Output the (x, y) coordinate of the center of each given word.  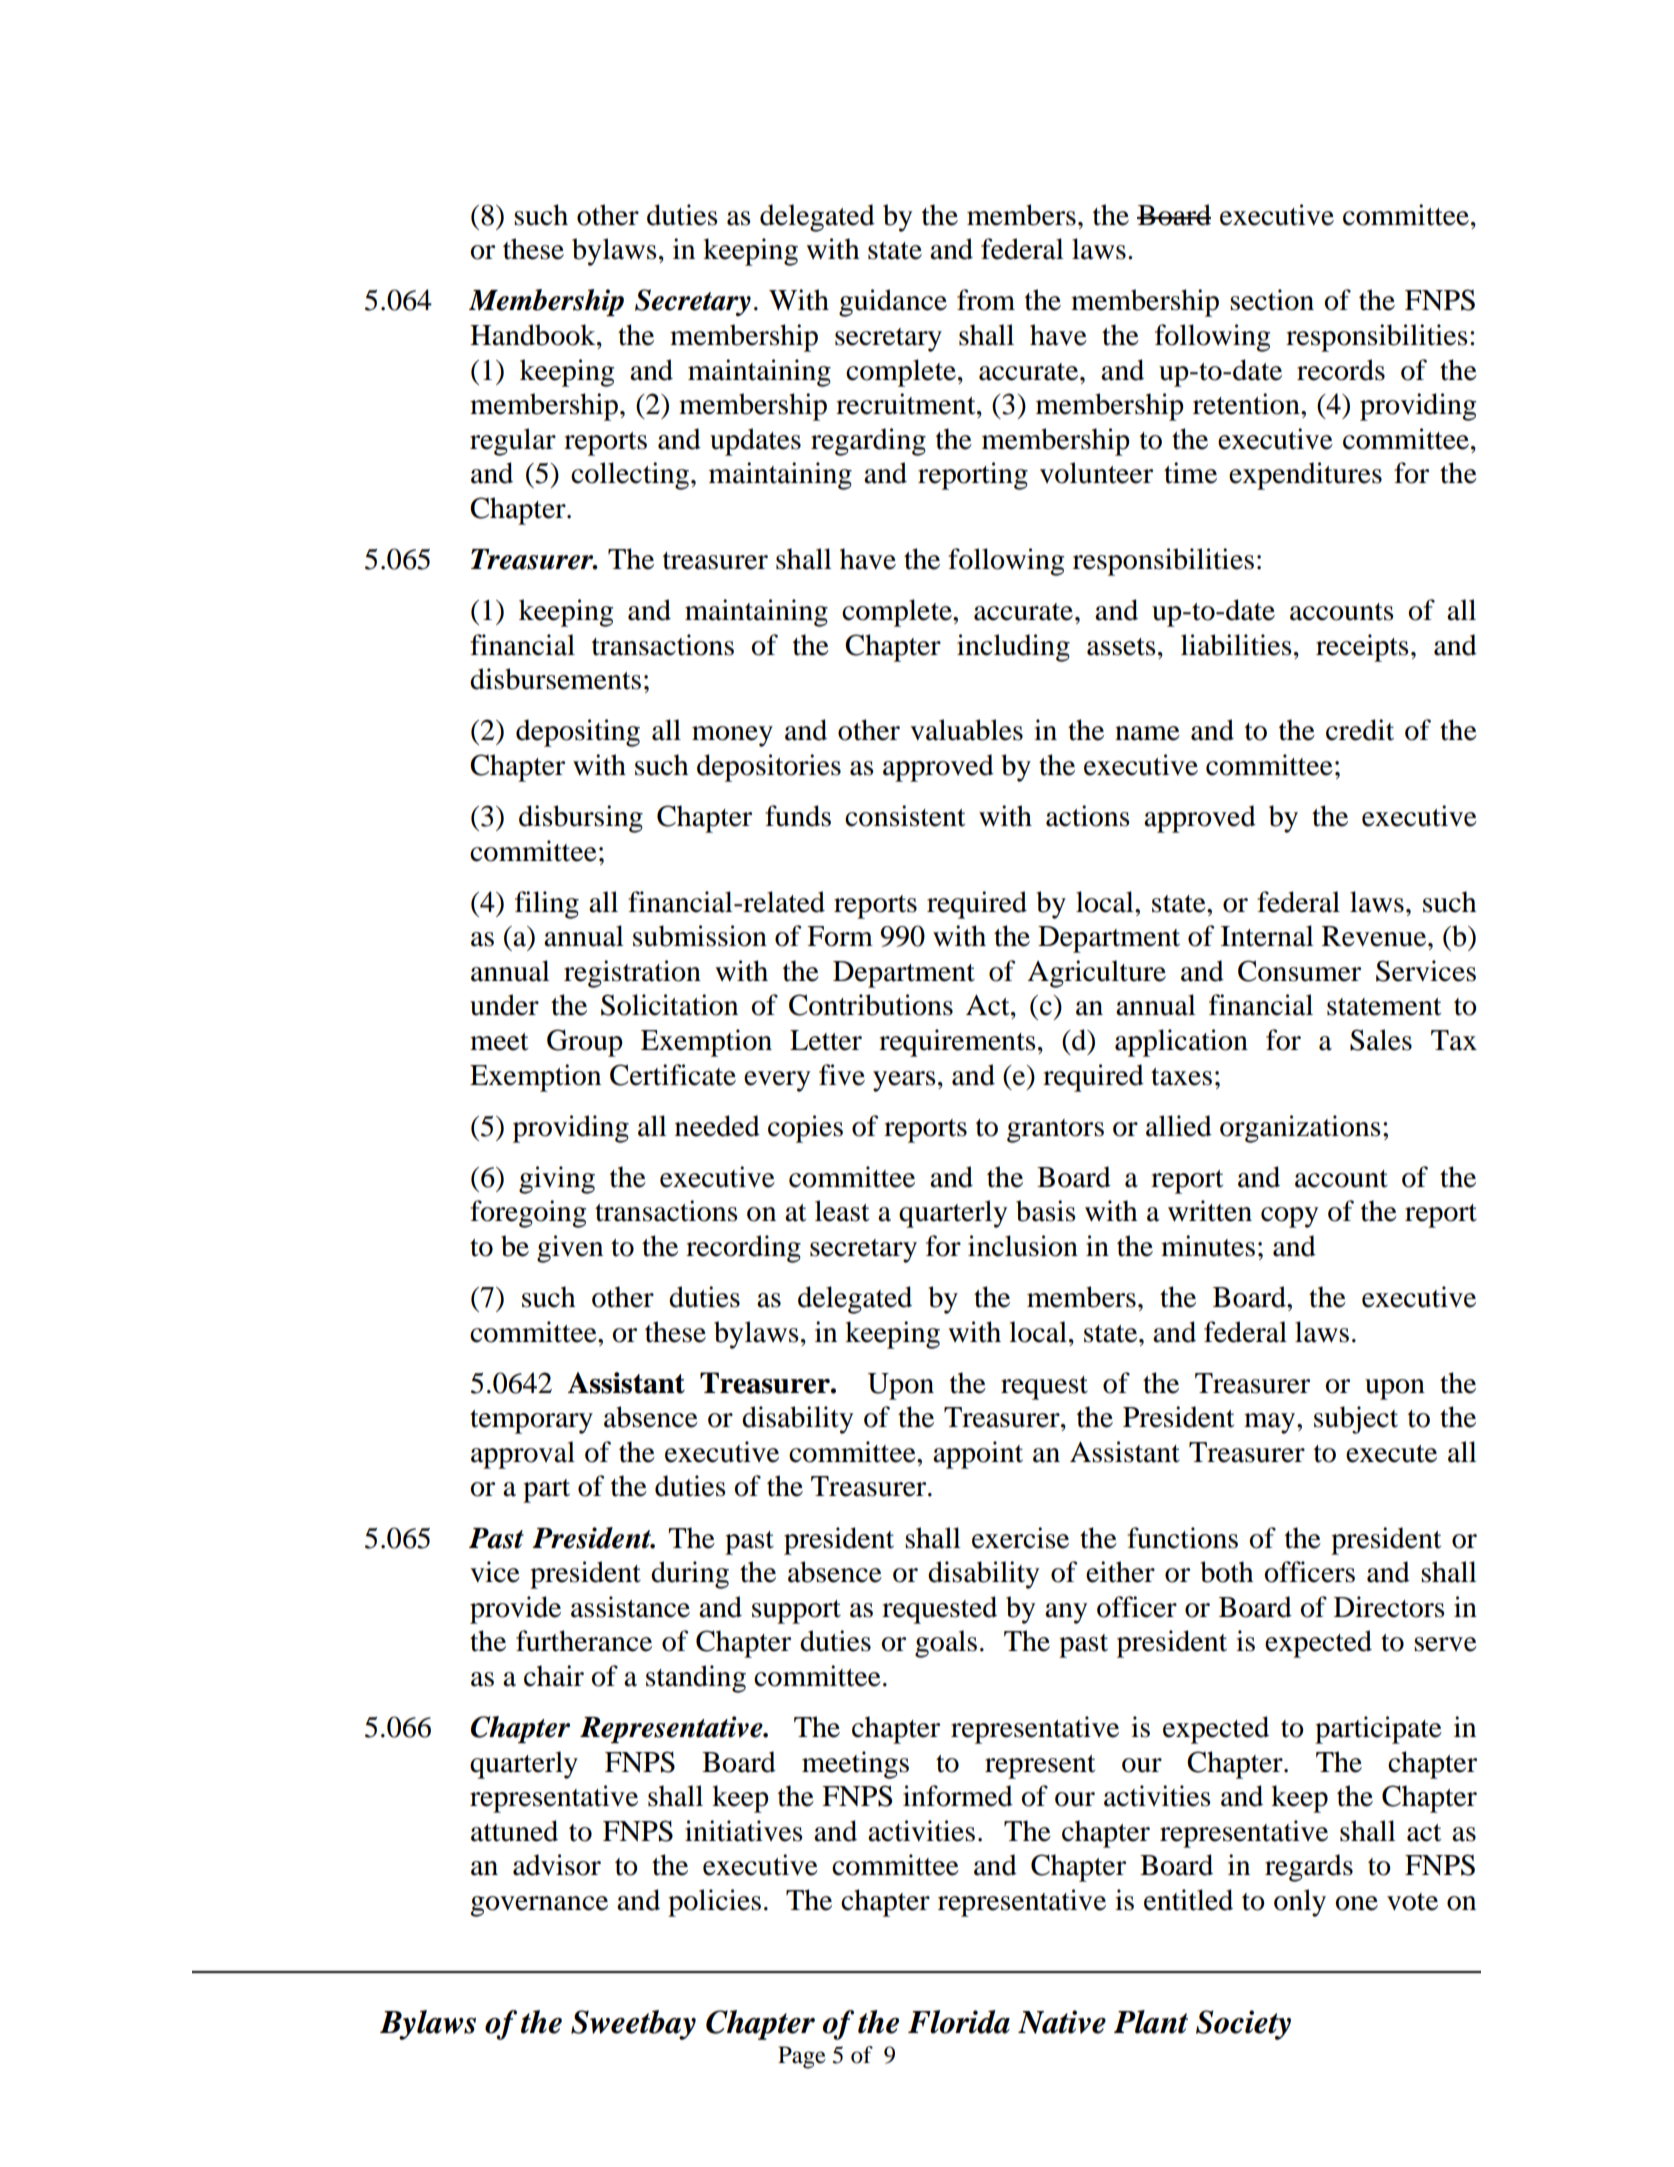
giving (557, 1180)
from (986, 300)
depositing (578, 733)
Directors (1389, 1607)
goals (946, 1644)
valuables (966, 730)
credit (1360, 730)
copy (1289, 1217)
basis (1046, 1211)
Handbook (534, 335)
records (1341, 370)
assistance (630, 1607)
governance (539, 1906)
